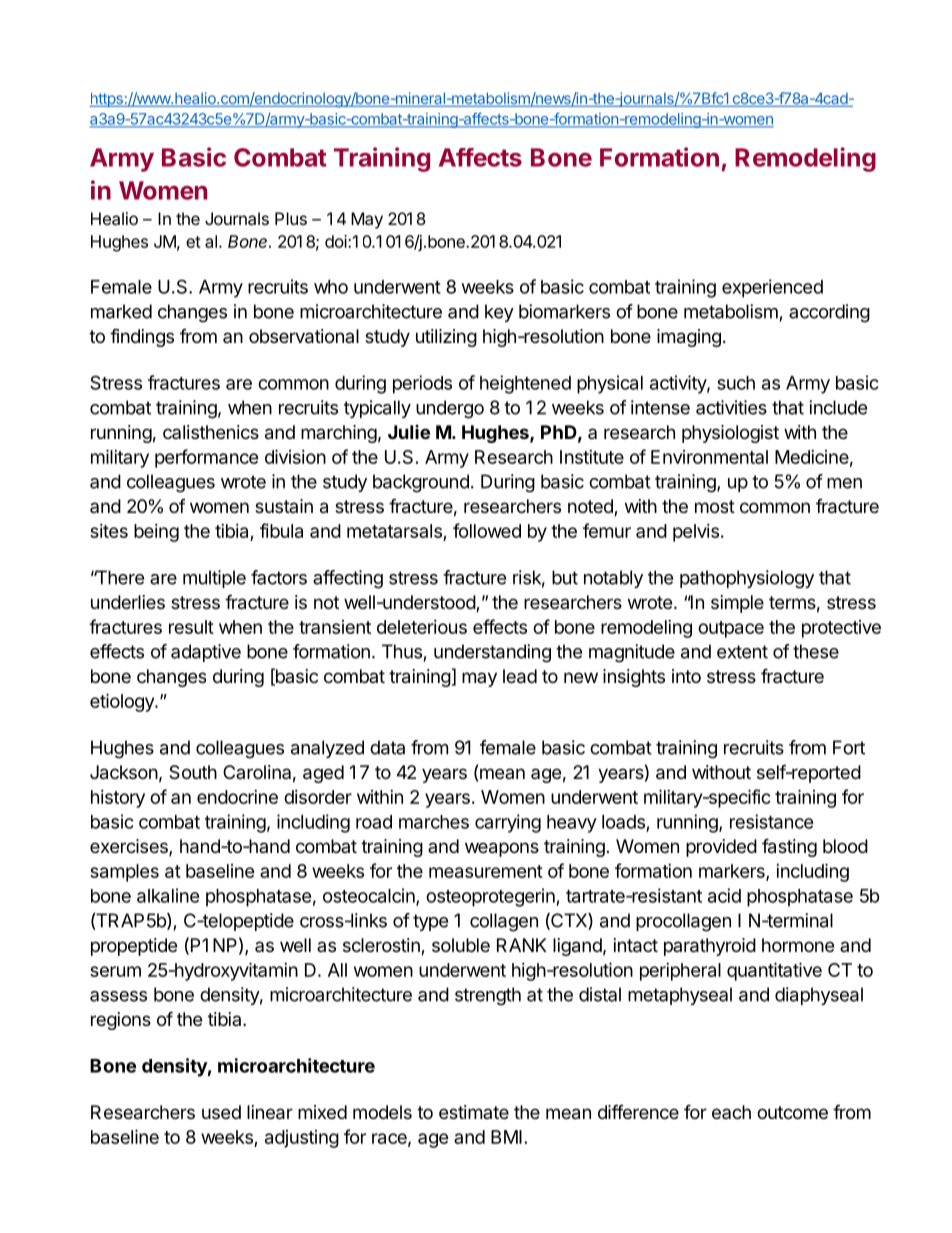  I want to click on each, so click(731, 1112).
